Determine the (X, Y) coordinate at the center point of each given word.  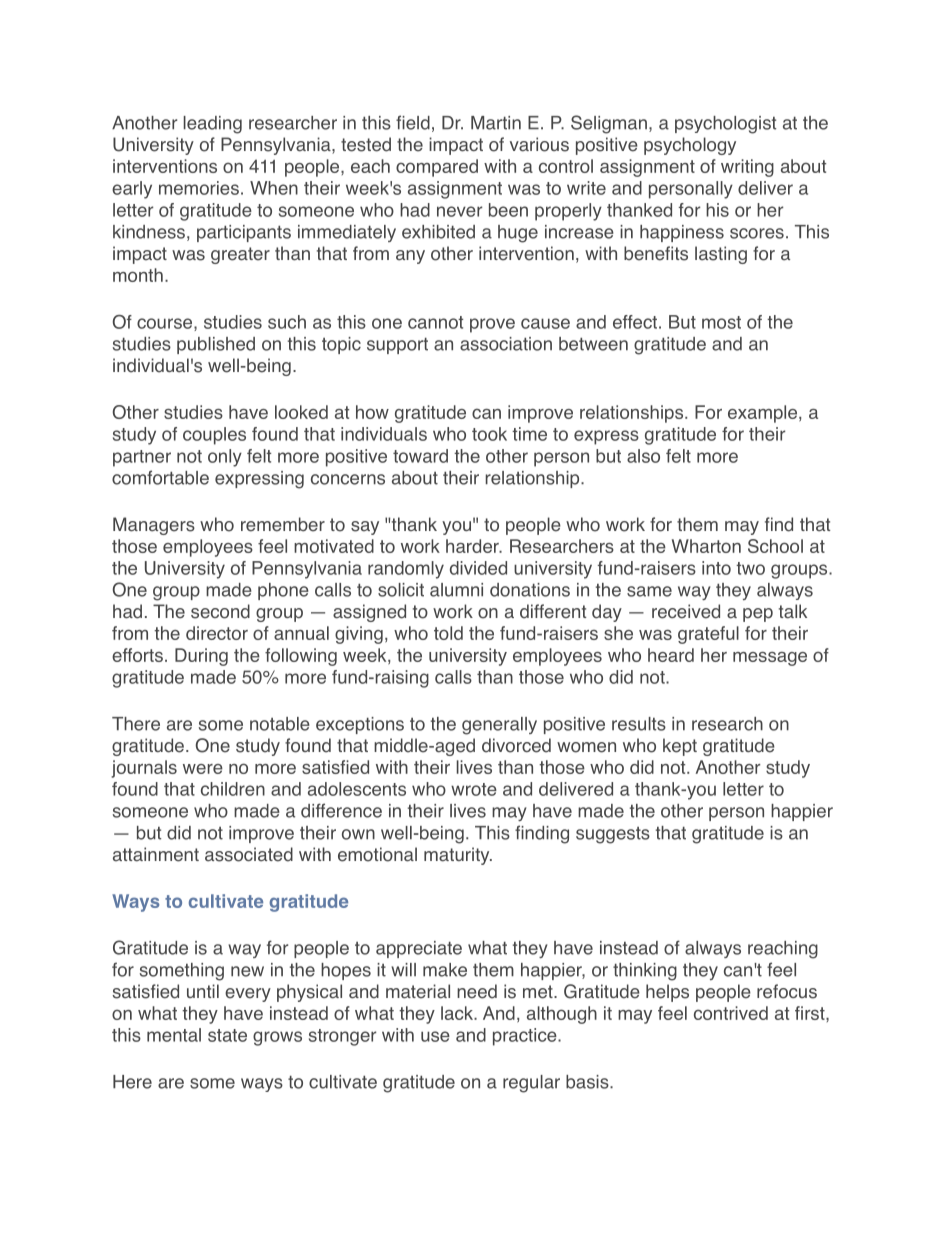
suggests (613, 835)
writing (747, 168)
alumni (456, 590)
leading (213, 125)
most (721, 322)
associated (249, 854)
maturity (458, 856)
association (506, 344)
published (216, 345)
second (220, 611)
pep (758, 615)
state (227, 1035)
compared (437, 168)
